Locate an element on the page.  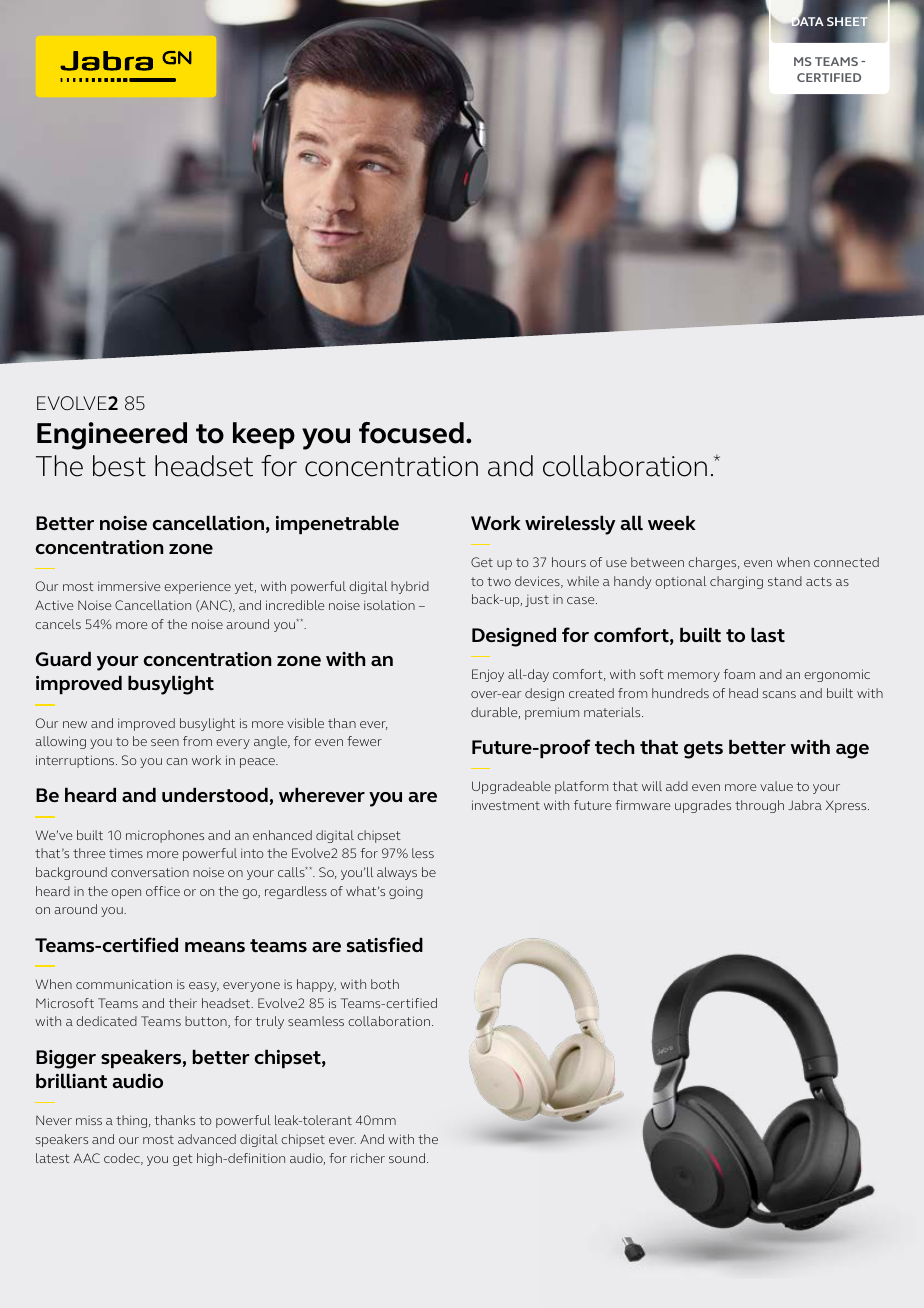
investment is located at coordinates (506, 805).
